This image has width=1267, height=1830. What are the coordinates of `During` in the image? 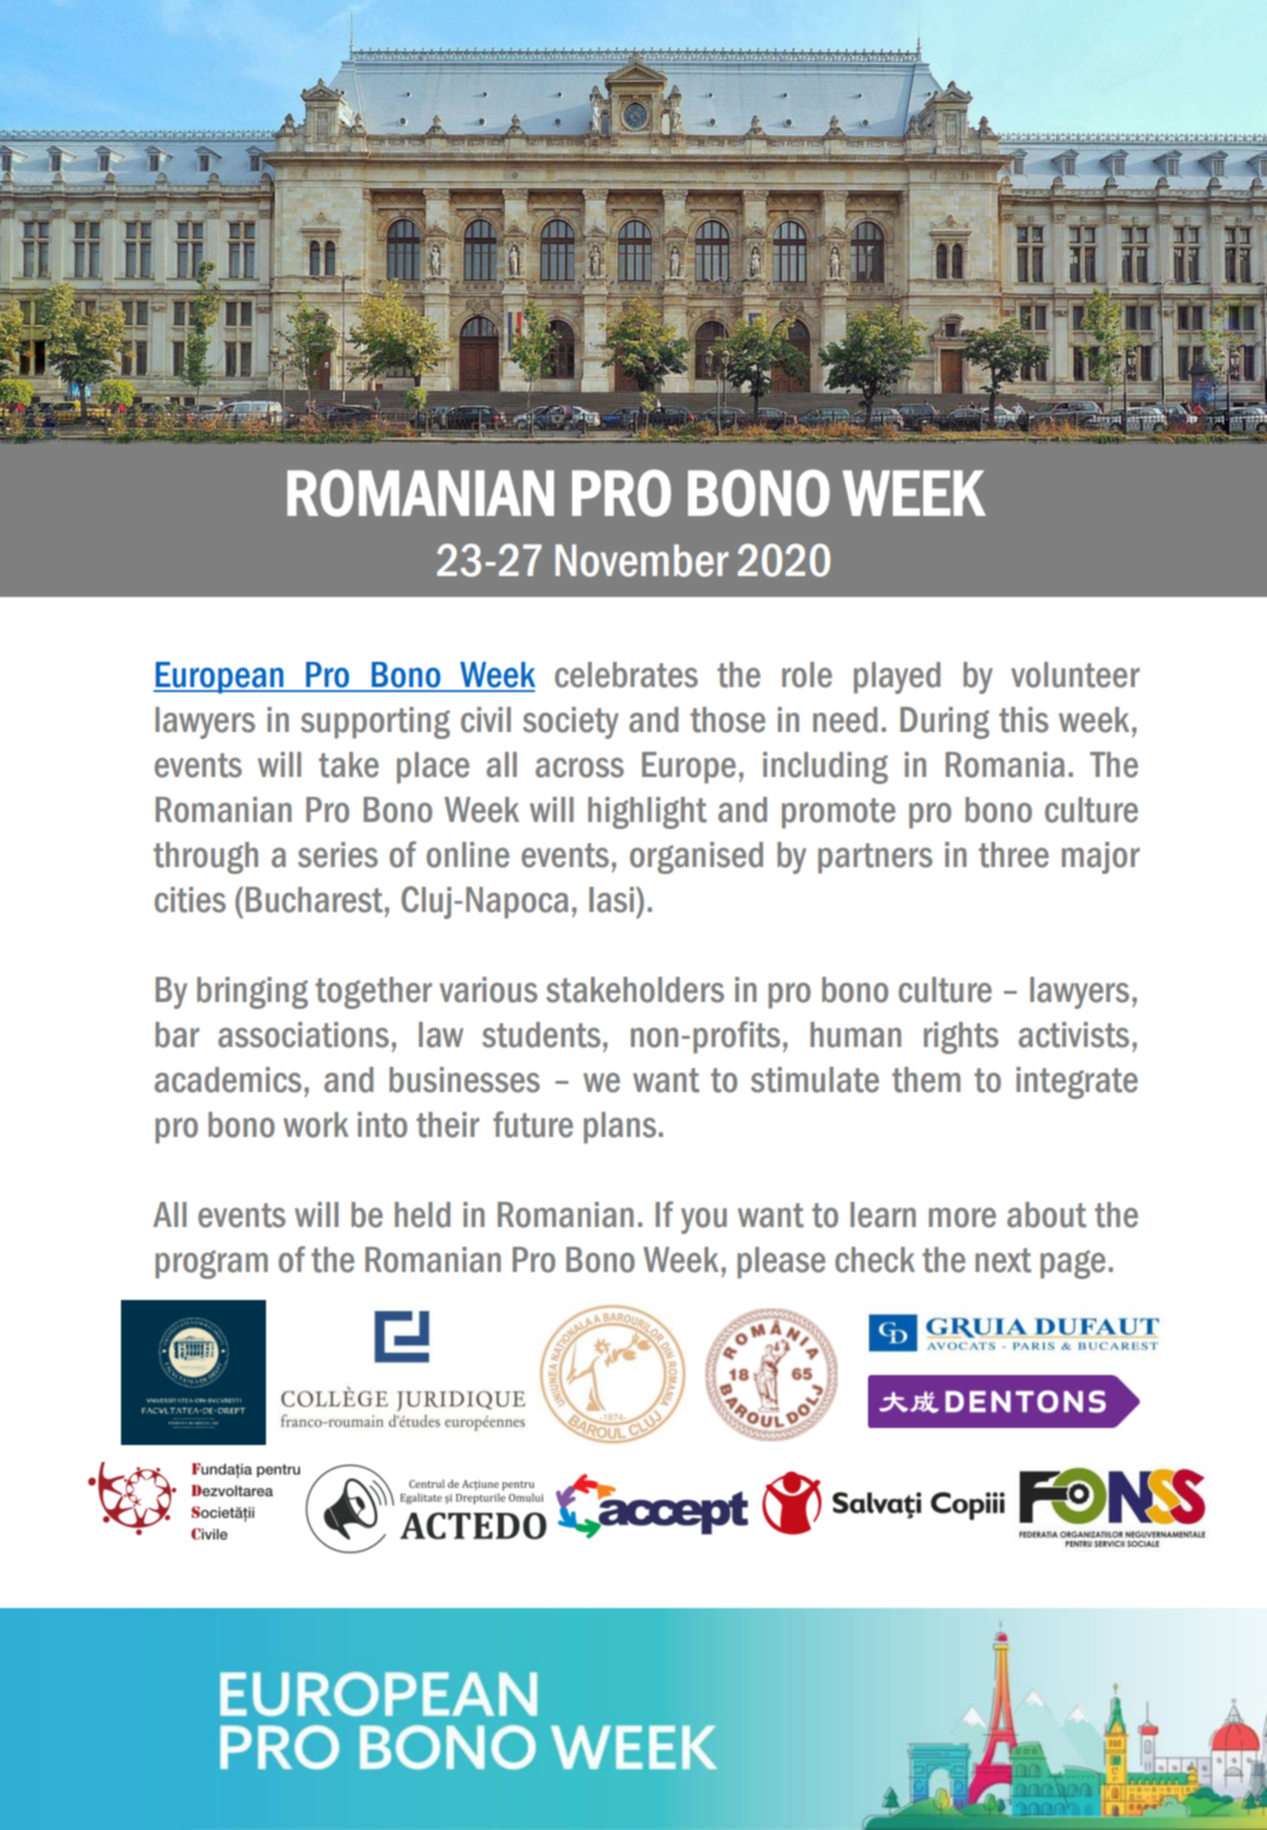 It's located at (944, 723).
